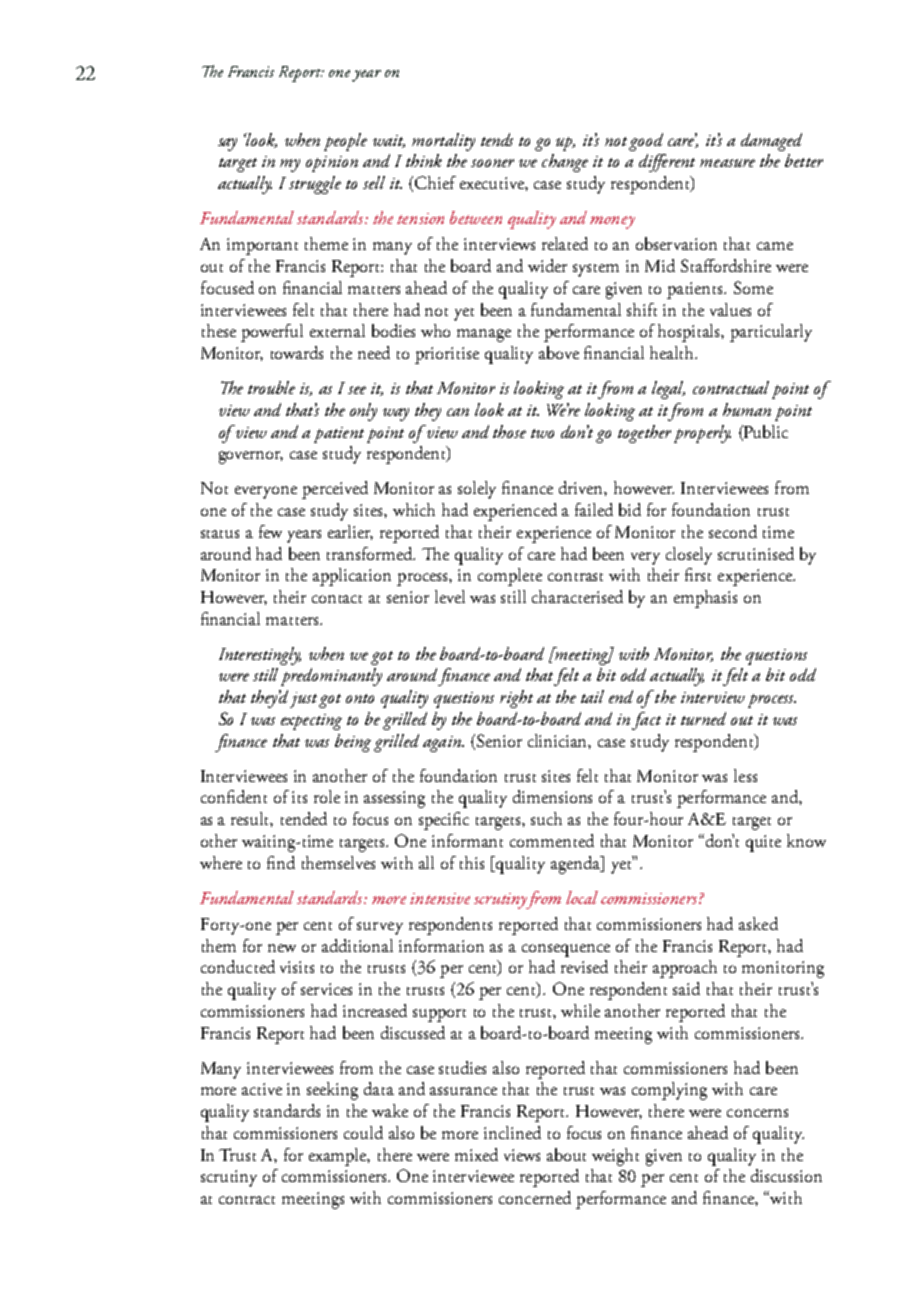 The height and width of the screenshot is (1308, 924). I want to click on those, so click(509, 431).
